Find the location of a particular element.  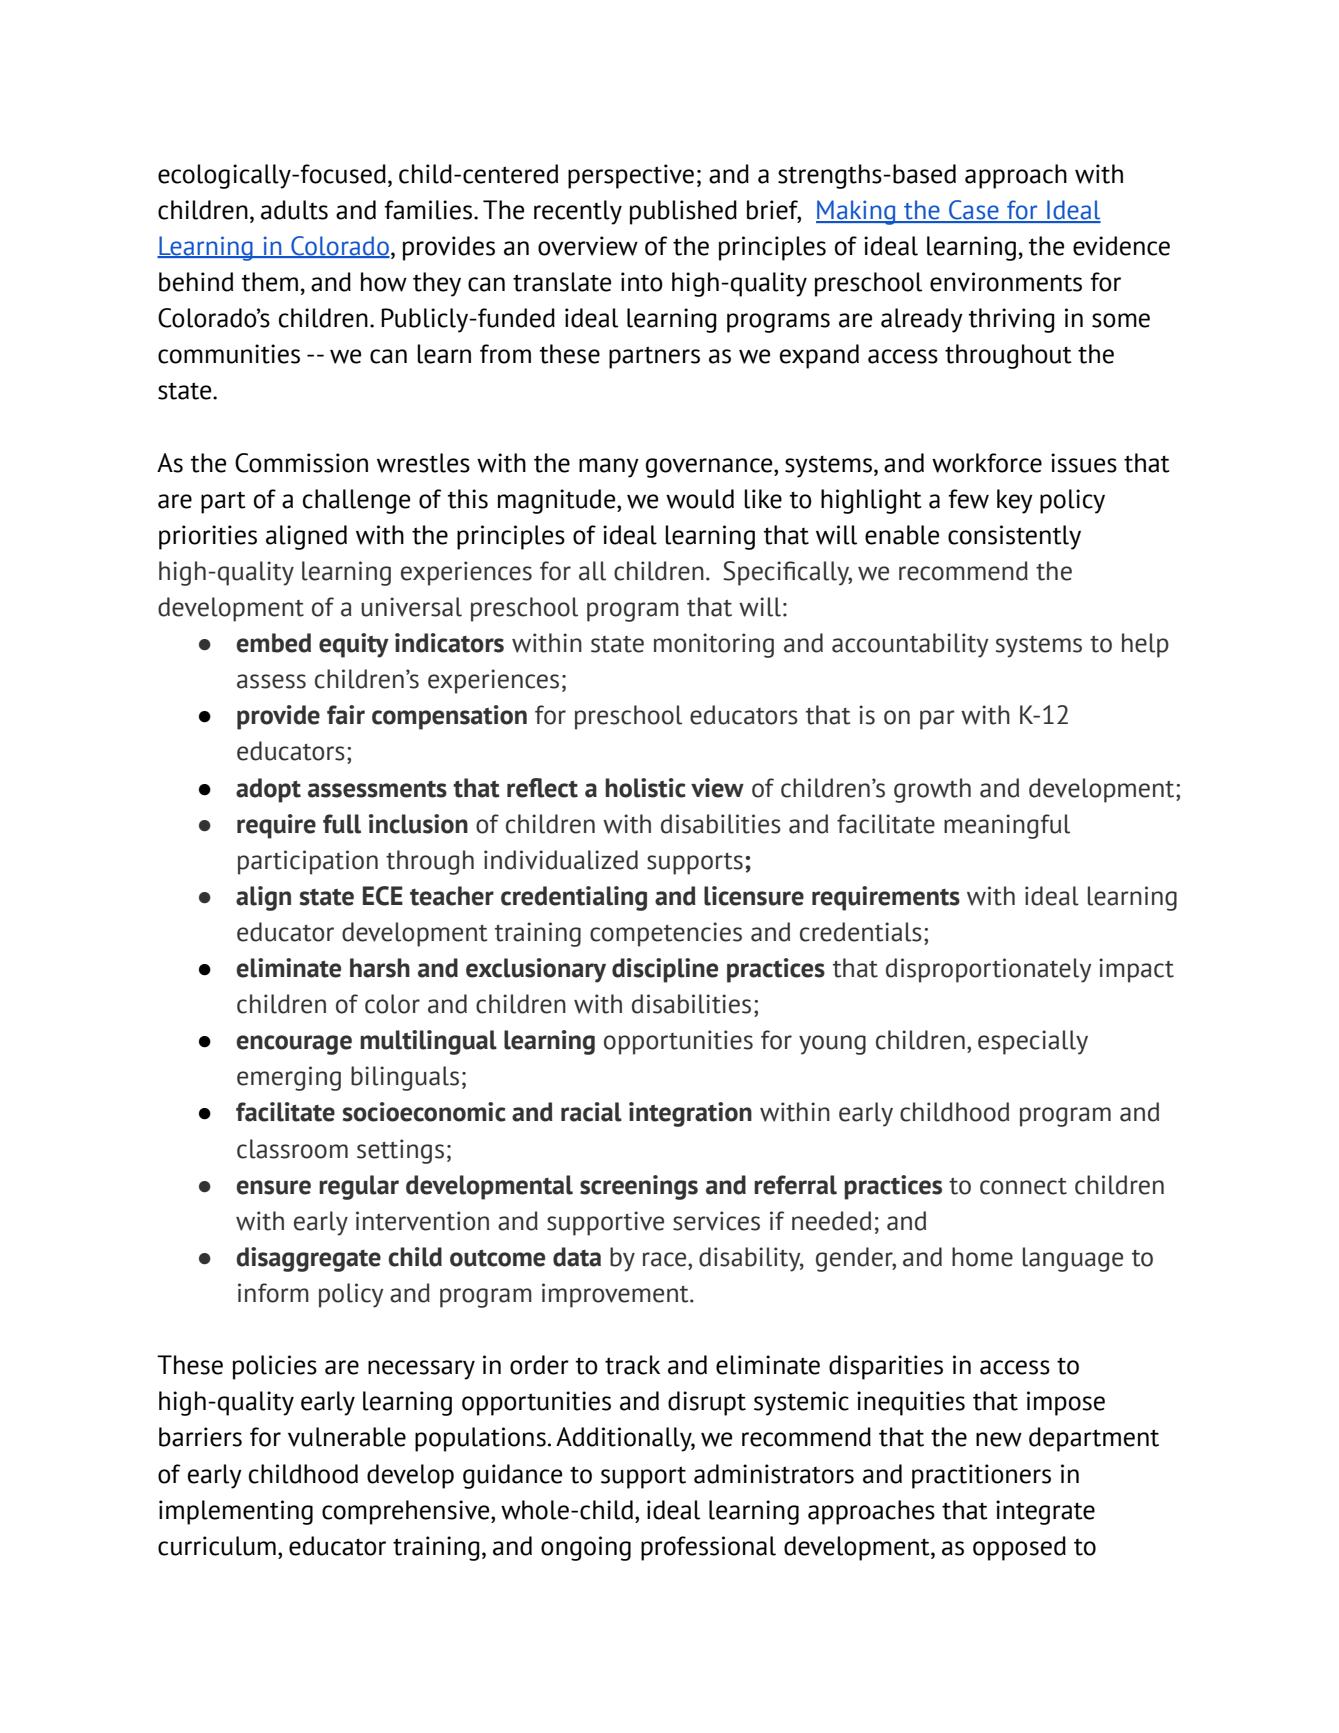

help is located at coordinates (1145, 645).
